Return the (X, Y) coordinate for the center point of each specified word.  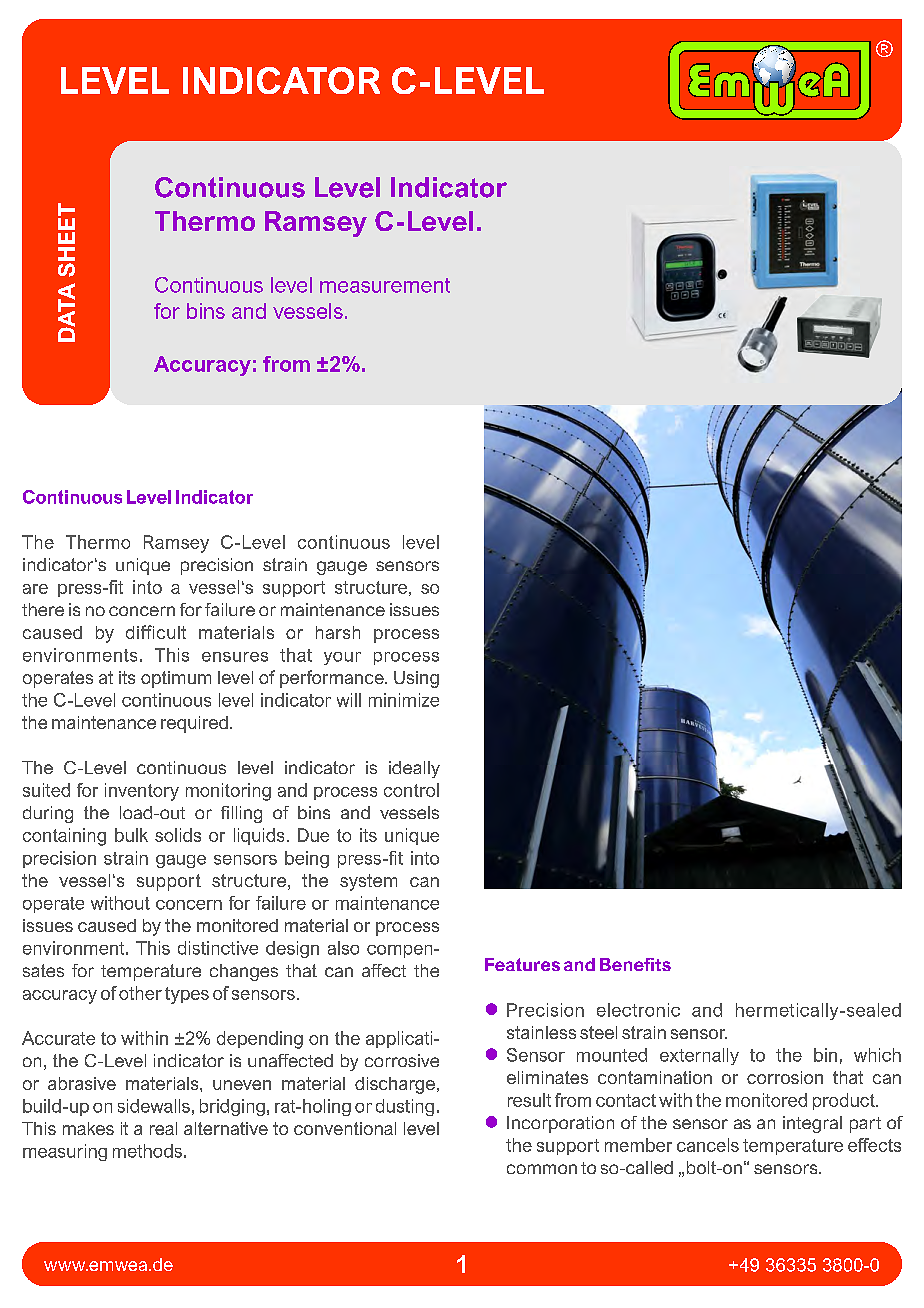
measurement (385, 285)
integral (812, 1124)
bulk (131, 835)
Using (416, 679)
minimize (404, 700)
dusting (405, 1107)
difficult (156, 632)
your (342, 658)
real (163, 1128)
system (368, 882)
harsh (338, 632)
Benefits (635, 964)
